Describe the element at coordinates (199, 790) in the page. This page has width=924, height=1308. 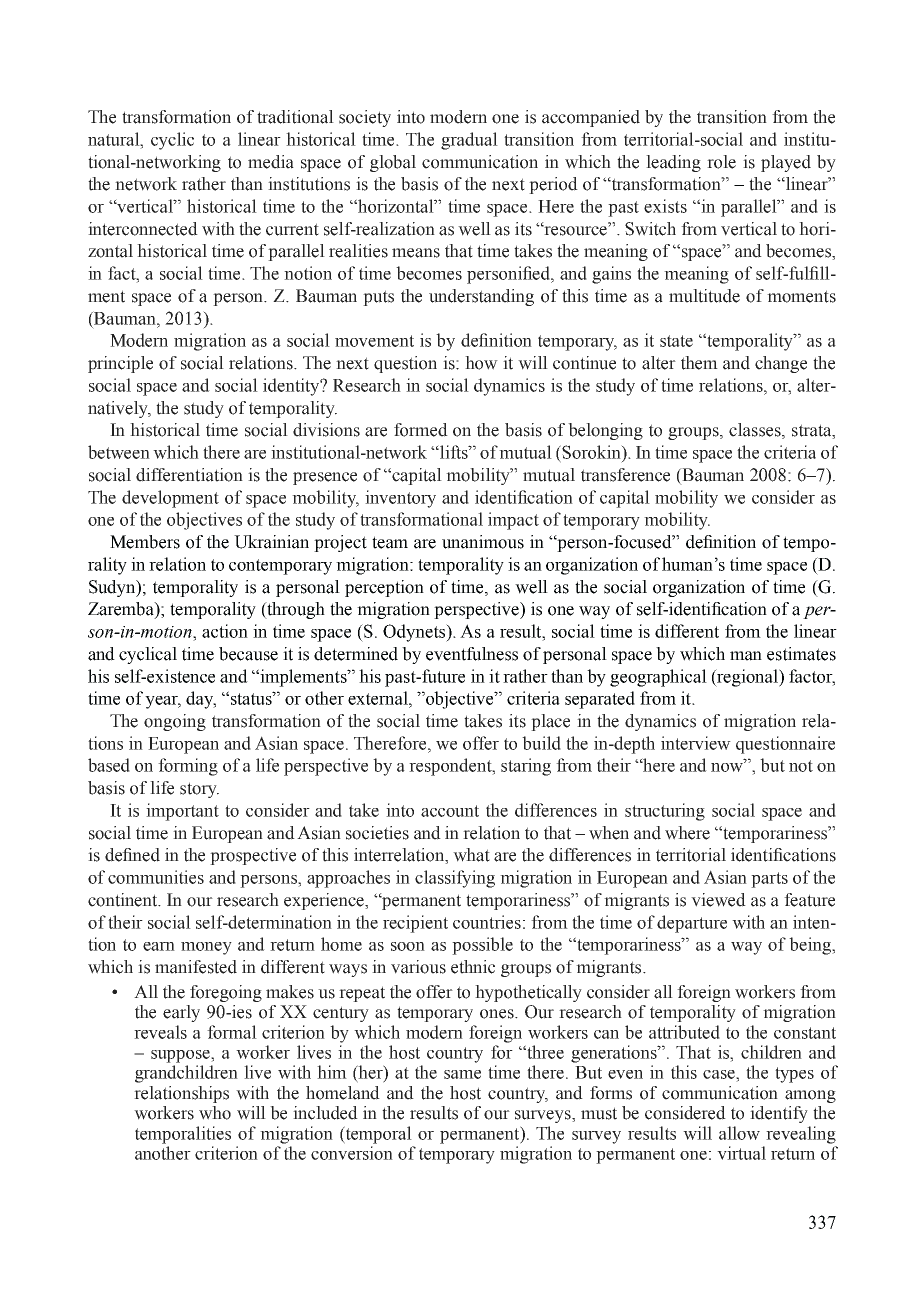
I see `story` at that location.
